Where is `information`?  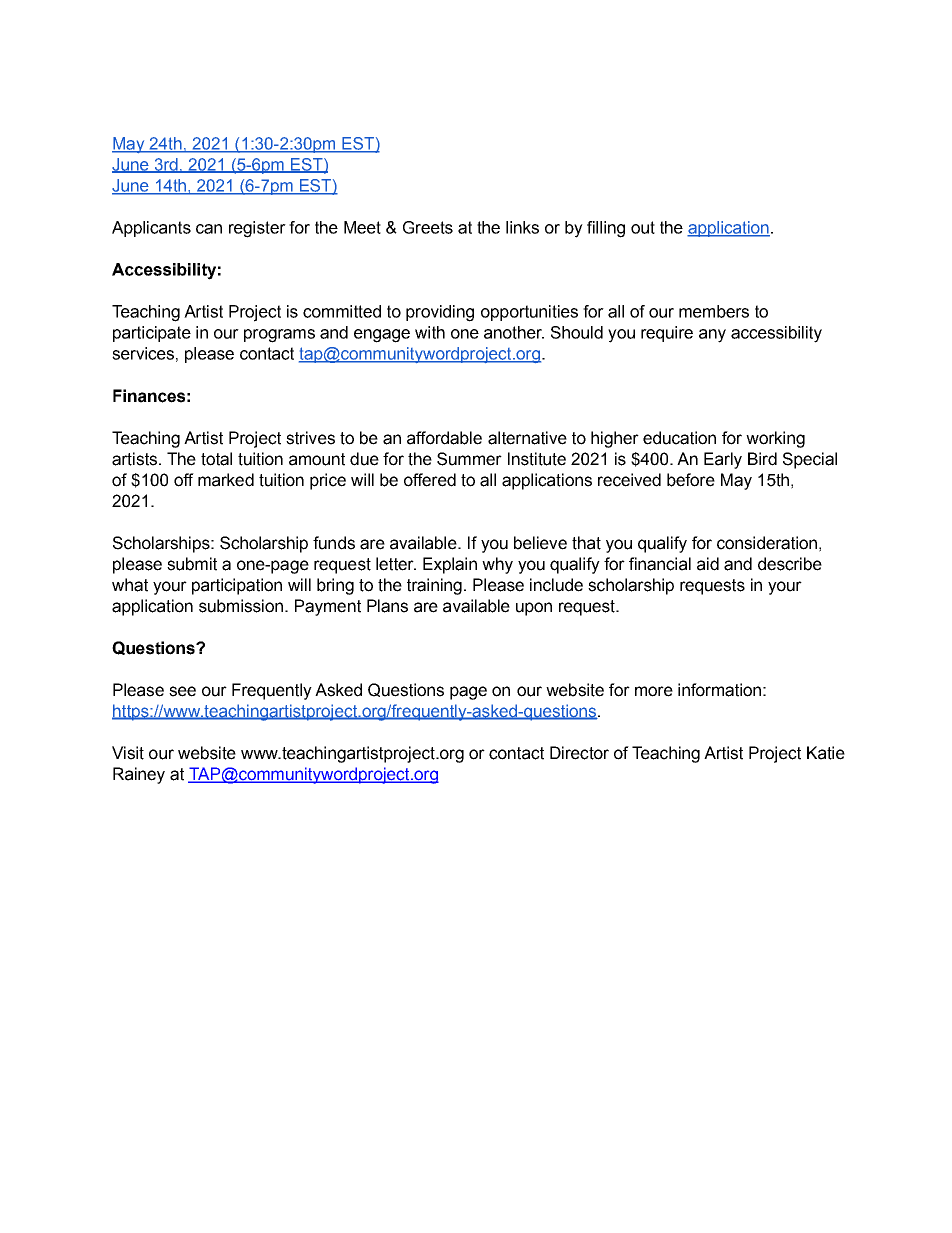
information is located at coordinates (719, 690).
